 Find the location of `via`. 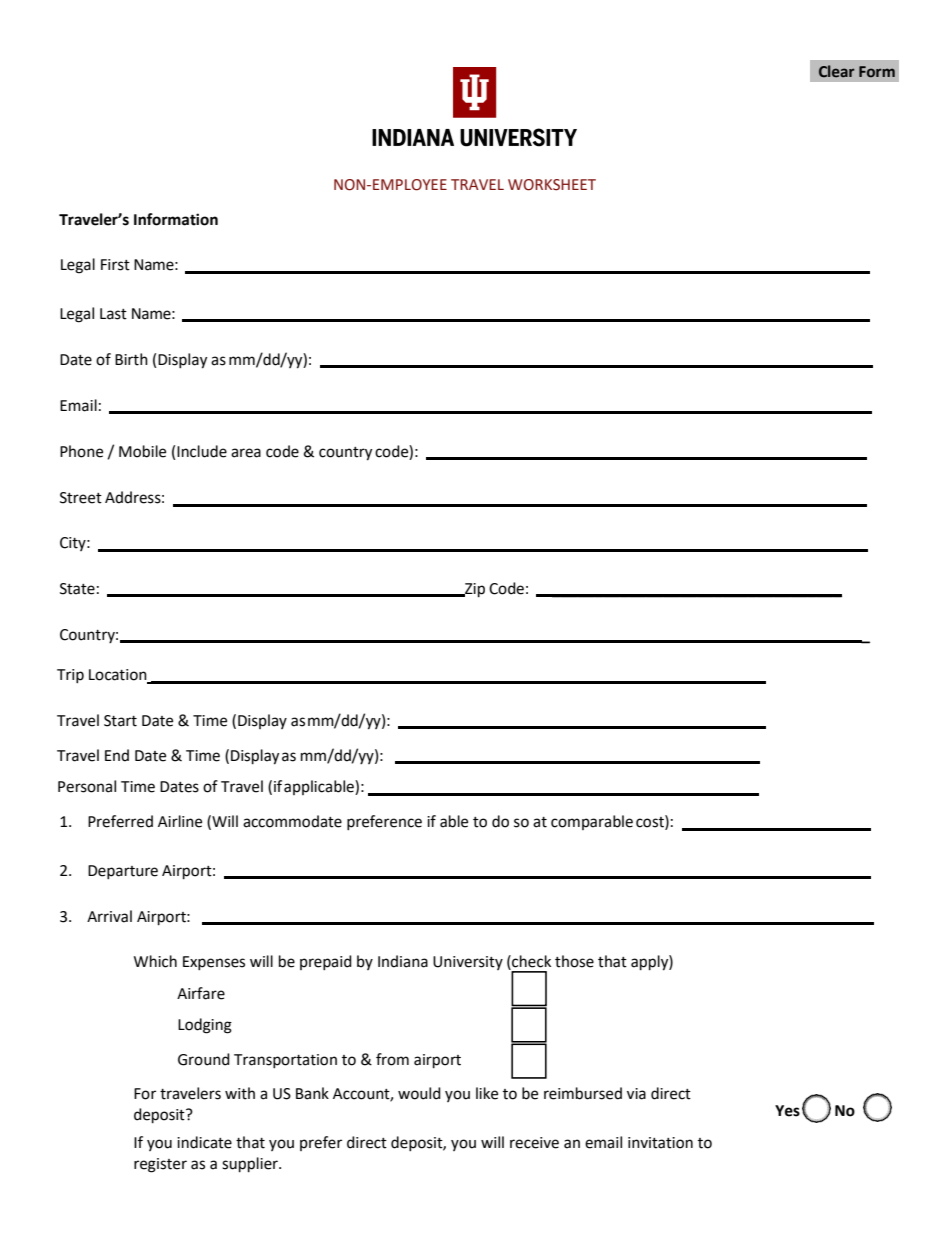

via is located at coordinates (636, 1094).
